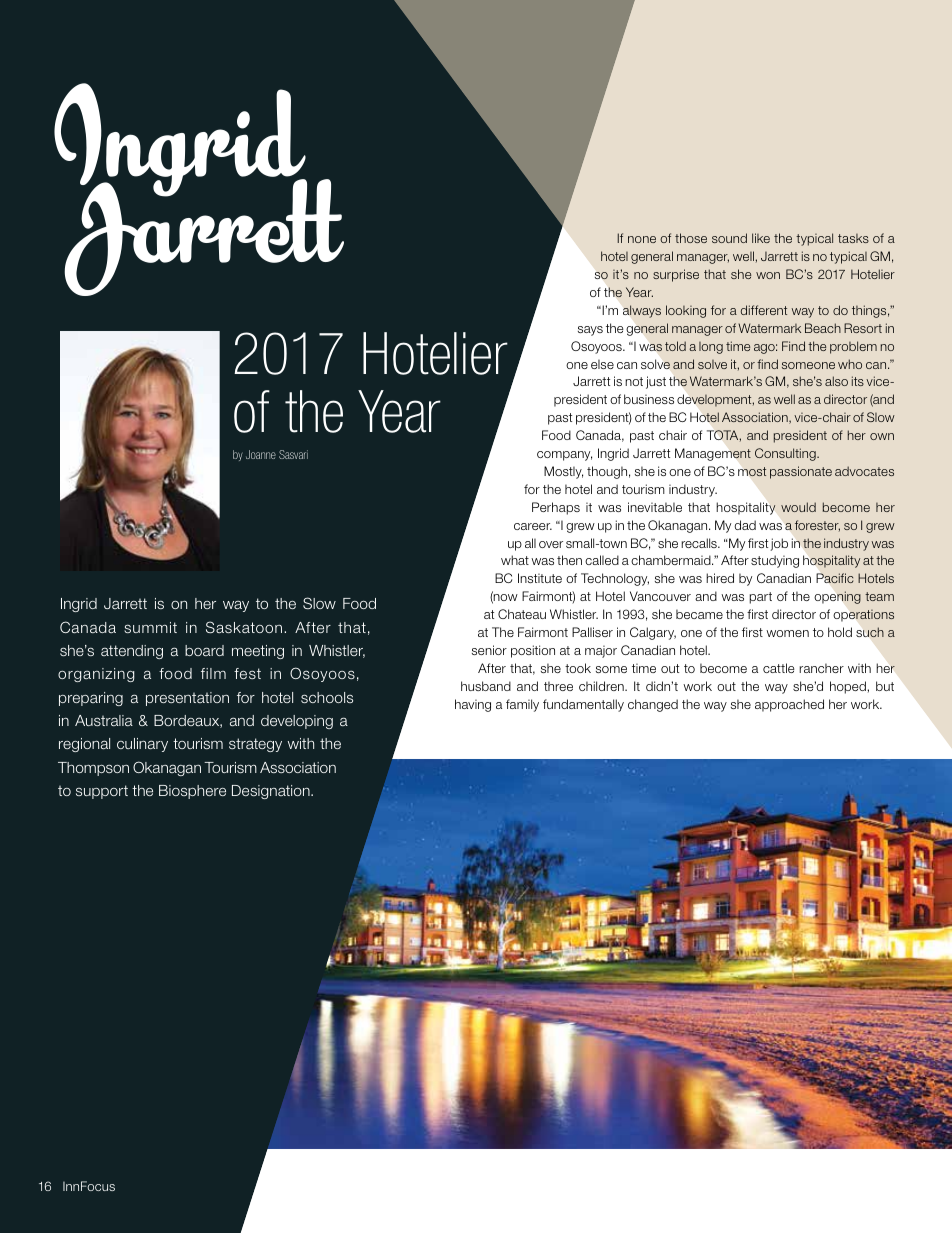  What do you see at coordinates (786, 454) in the screenshot?
I see `Consulting` at bounding box center [786, 454].
